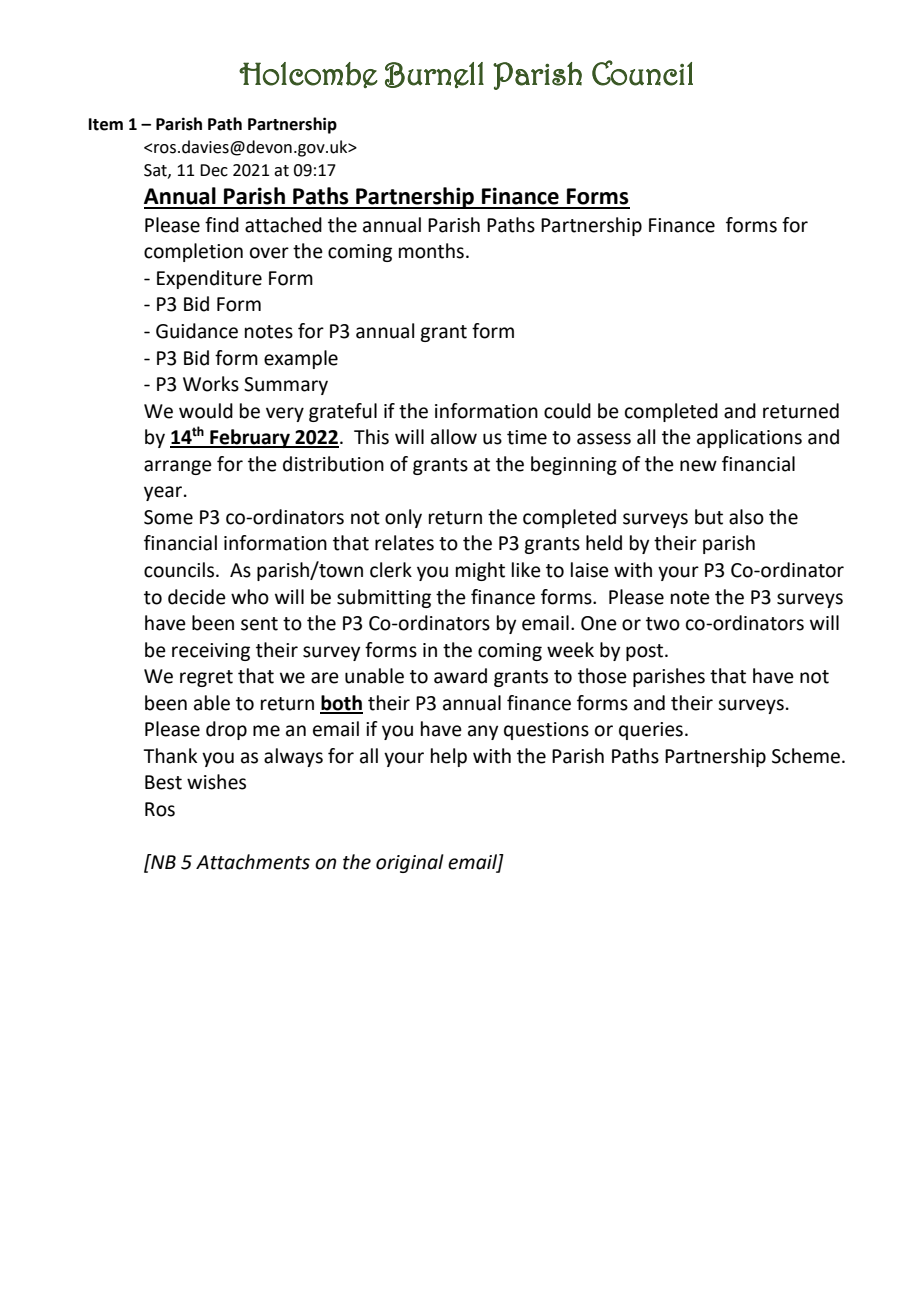  What do you see at coordinates (410, 863) in the screenshot?
I see `original` at bounding box center [410, 863].
